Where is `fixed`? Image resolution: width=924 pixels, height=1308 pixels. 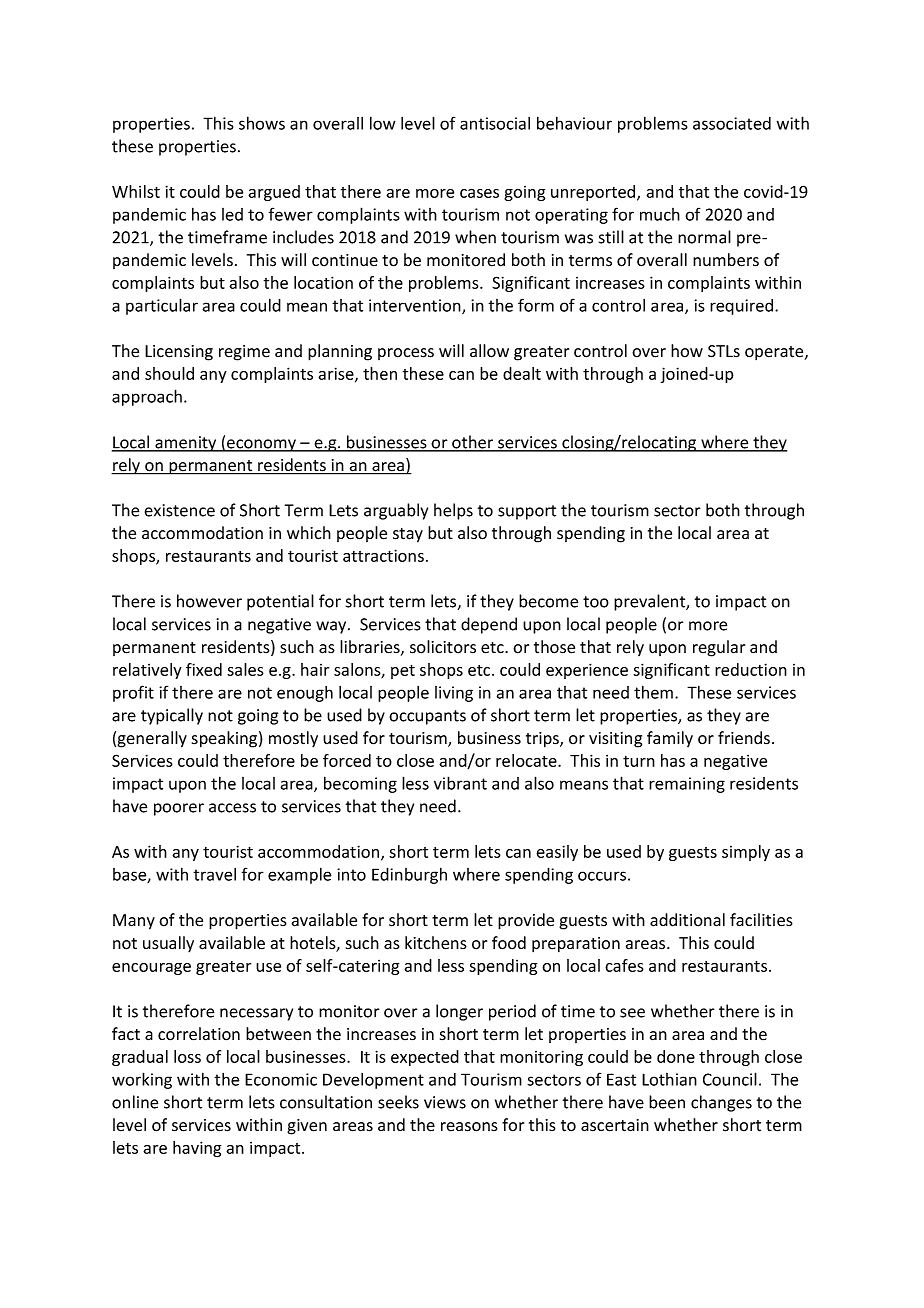
fixed is located at coordinates (204, 669).
